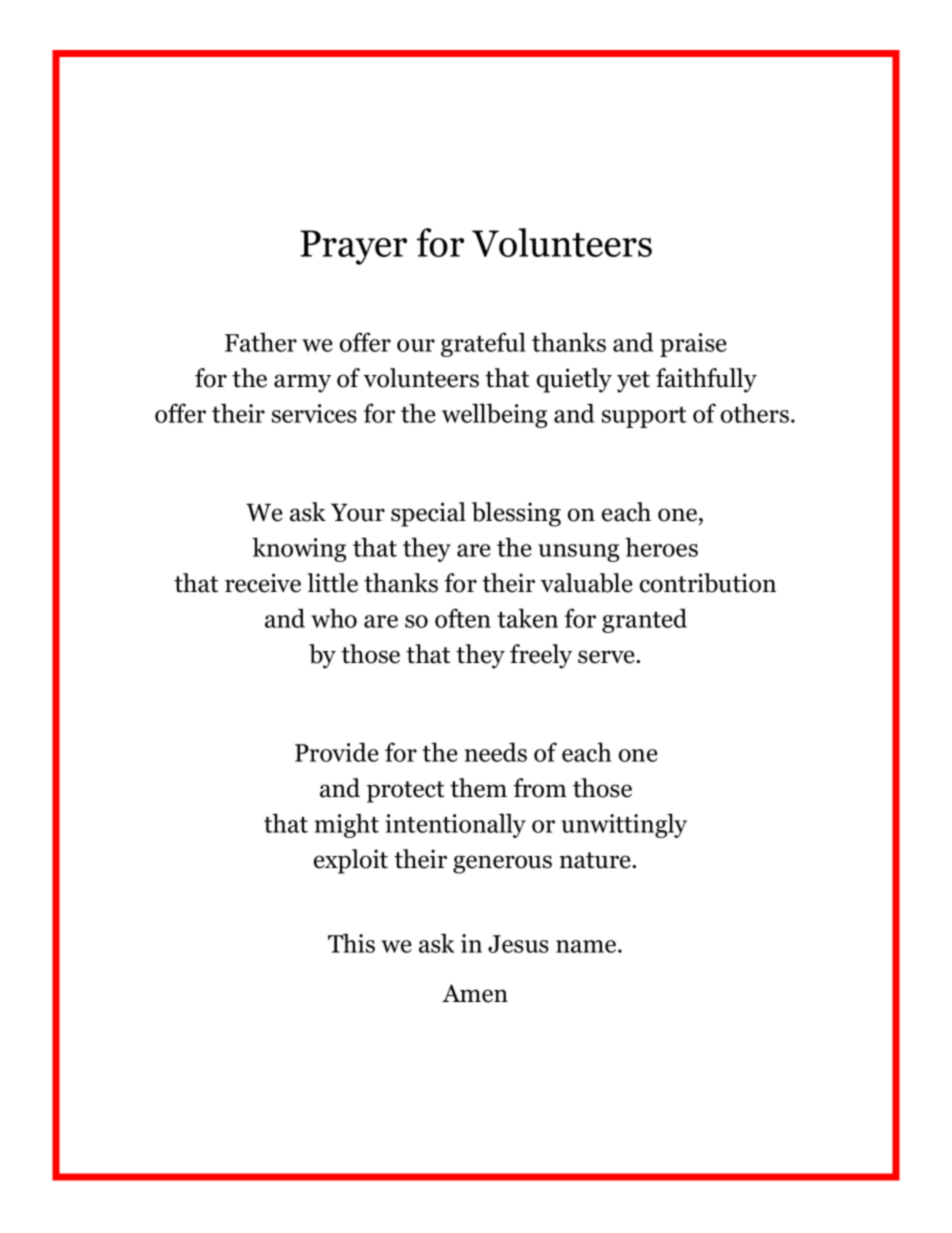 This screenshot has width=952, height=1233. What do you see at coordinates (587, 946) in the screenshot?
I see `name` at bounding box center [587, 946].
